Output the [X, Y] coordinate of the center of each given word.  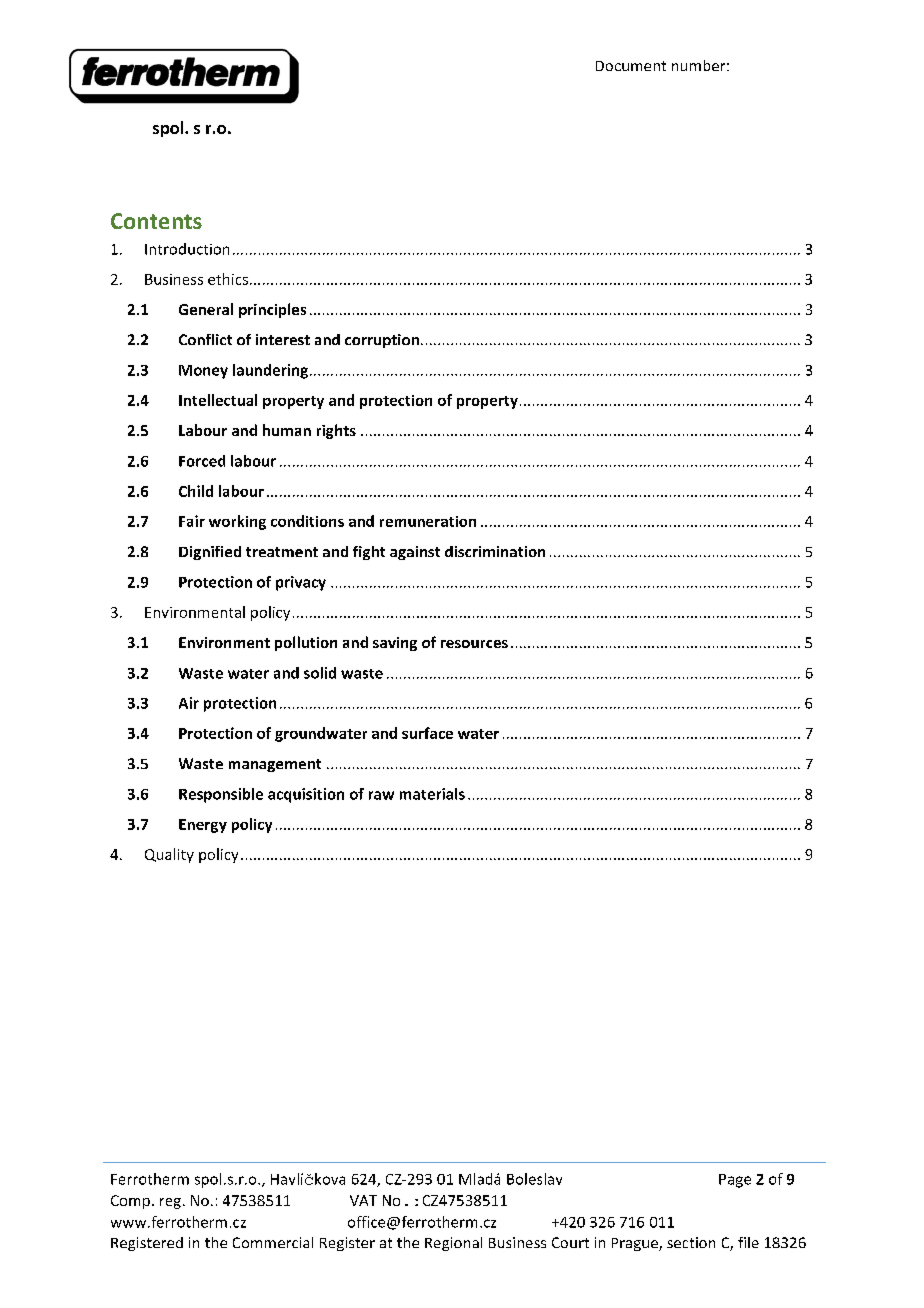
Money [203, 372]
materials [432, 794]
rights [336, 431]
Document [631, 66]
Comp [130, 1202]
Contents [156, 221]
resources [474, 644]
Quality [169, 855]
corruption [382, 341]
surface [427, 733]
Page [735, 1181]
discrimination [495, 551]
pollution [306, 643]
